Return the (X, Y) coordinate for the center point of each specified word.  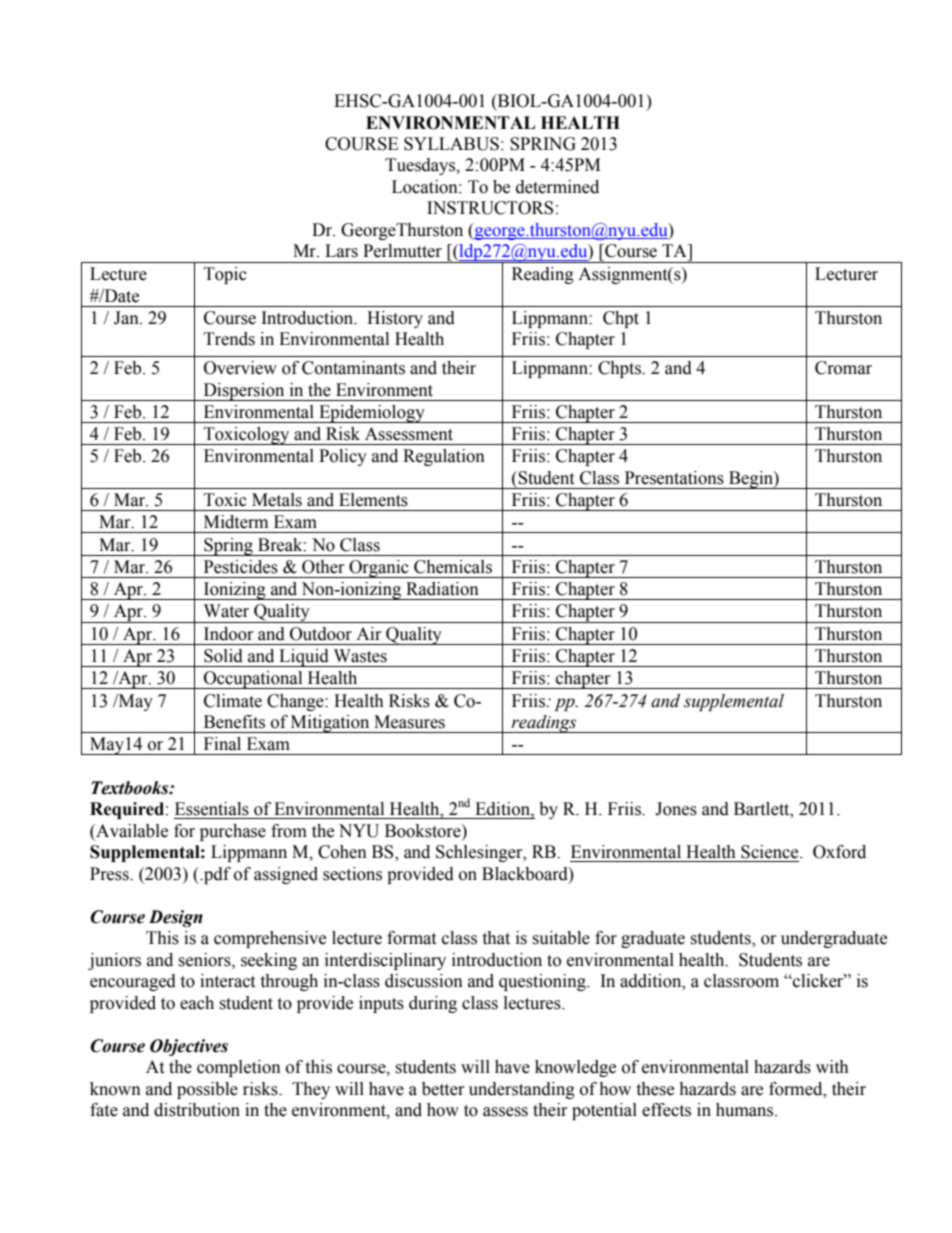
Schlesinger (480, 853)
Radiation (442, 589)
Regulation (444, 457)
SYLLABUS (451, 144)
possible (207, 1090)
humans (746, 1110)
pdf (216, 875)
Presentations (674, 478)
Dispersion (244, 392)
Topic (225, 275)
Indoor (229, 634)
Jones (676, 809)
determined (557, 187)
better (443, 1089)
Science (771, 852)
